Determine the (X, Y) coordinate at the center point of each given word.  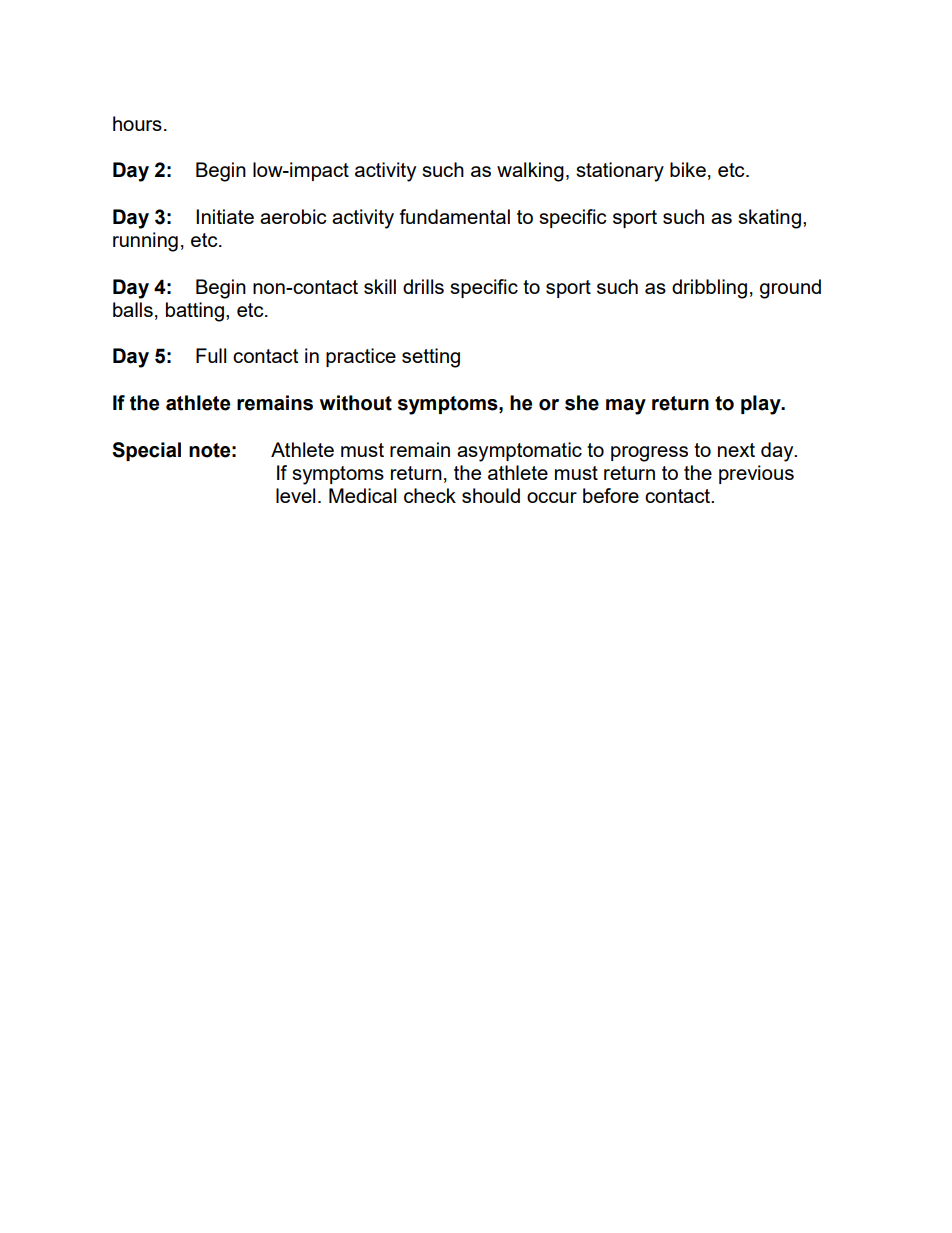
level (295, 495)
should (491, 495)
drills (423, 286)
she (582, 403)
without (356, 403)
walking (530, 172)
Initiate (225, 216)
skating (769, 219)
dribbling (709, 289)
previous (756, 474)
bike (688, 169)
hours (137, 123)
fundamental (455, 216)
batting (195, 312)
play (762, 405)
